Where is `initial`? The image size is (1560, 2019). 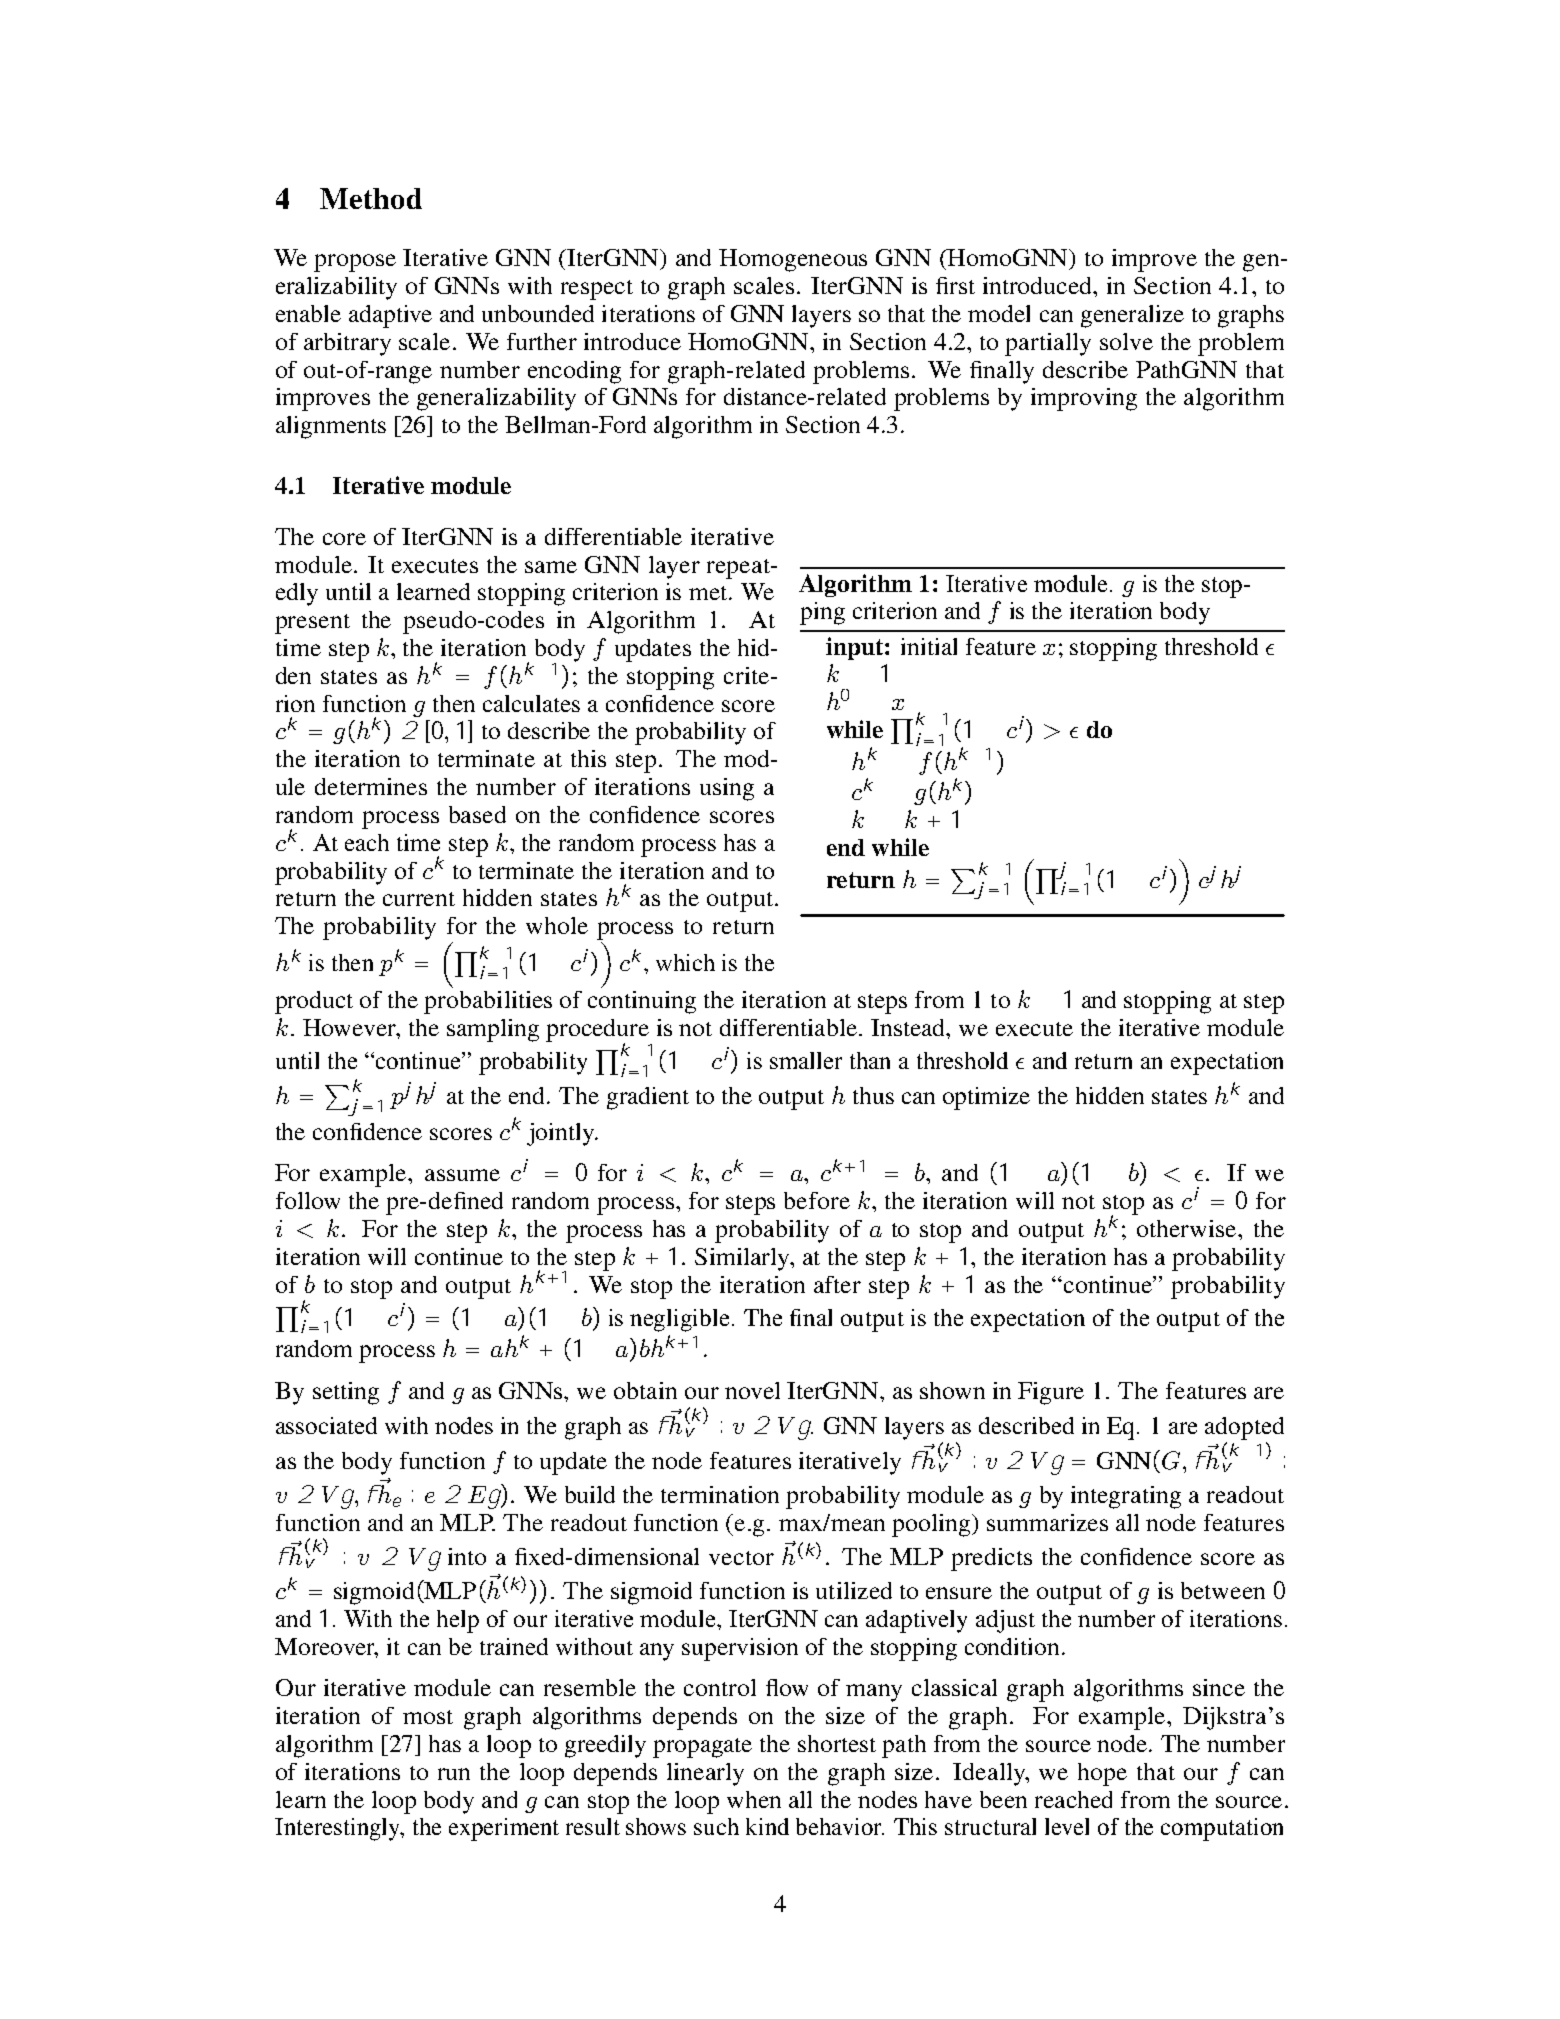 initial is located at coordinates (929, 646).
